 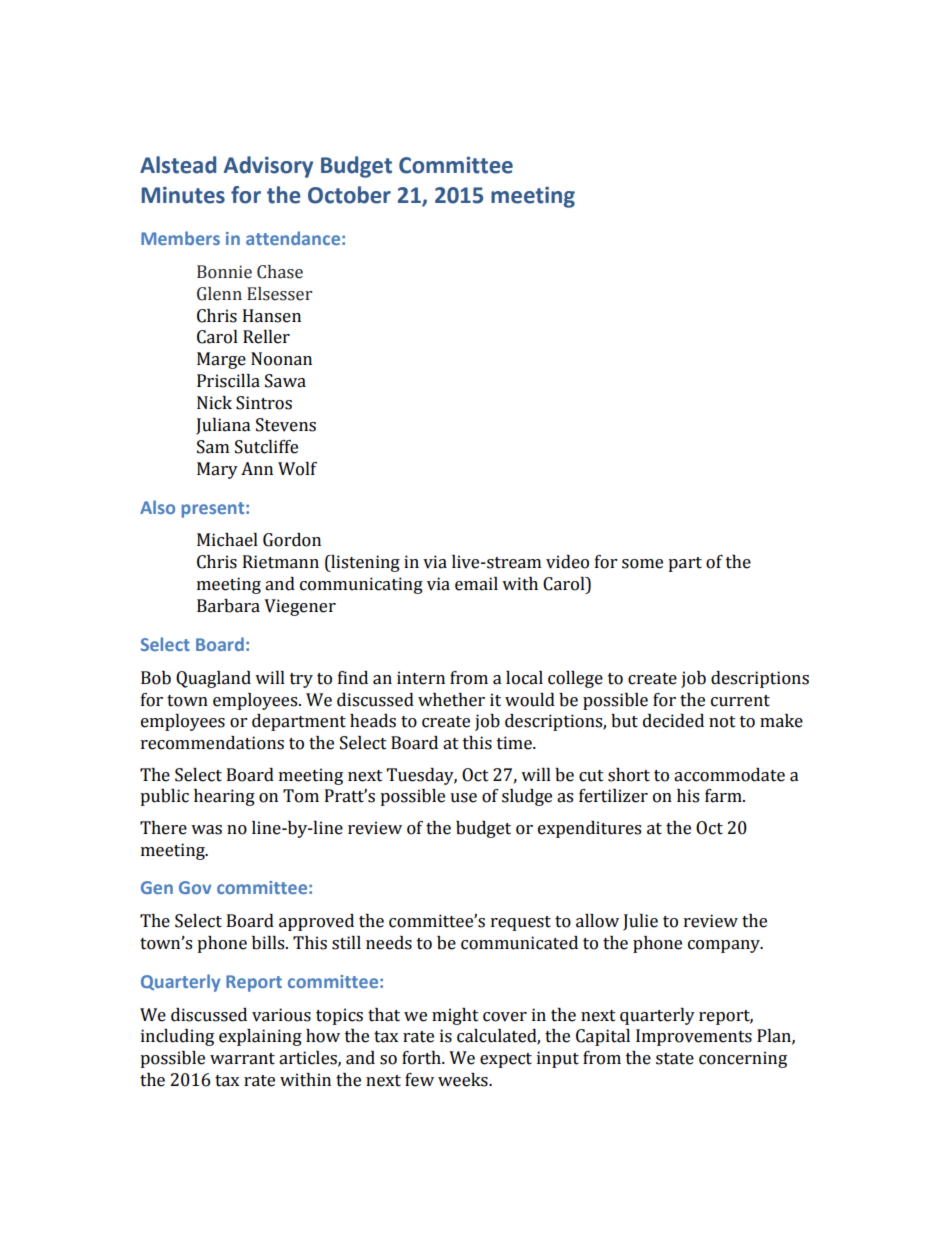 What do you see at coordinates (451, 700) in the screenshot?
I see `whether` at bounding box center [451, 700].
